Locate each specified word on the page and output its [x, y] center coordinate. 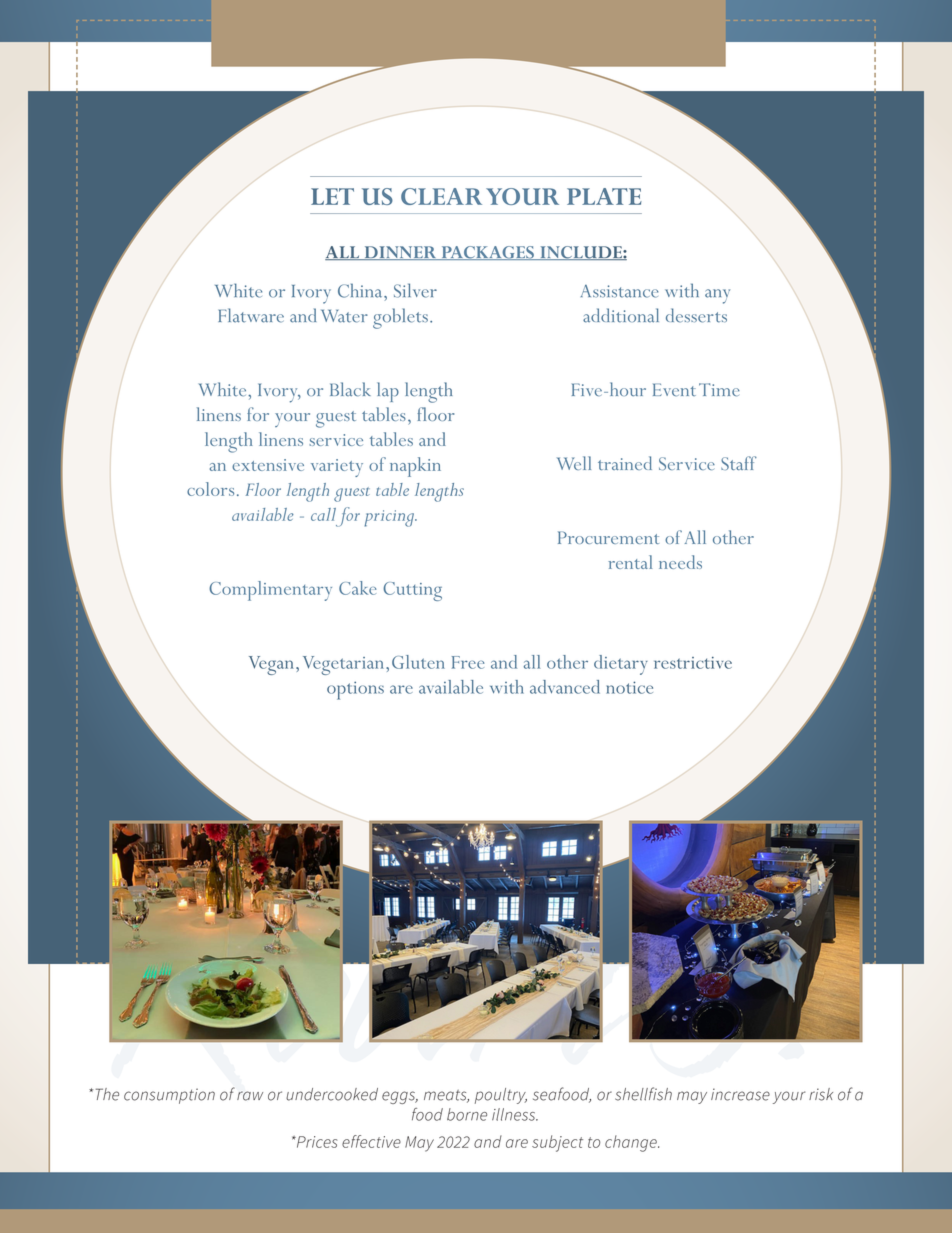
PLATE [604, 196]
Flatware [251, 315]
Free [468, 662]
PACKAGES [487, 253]
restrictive [693, 663]
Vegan [273, 665]
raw [250, 1096]
